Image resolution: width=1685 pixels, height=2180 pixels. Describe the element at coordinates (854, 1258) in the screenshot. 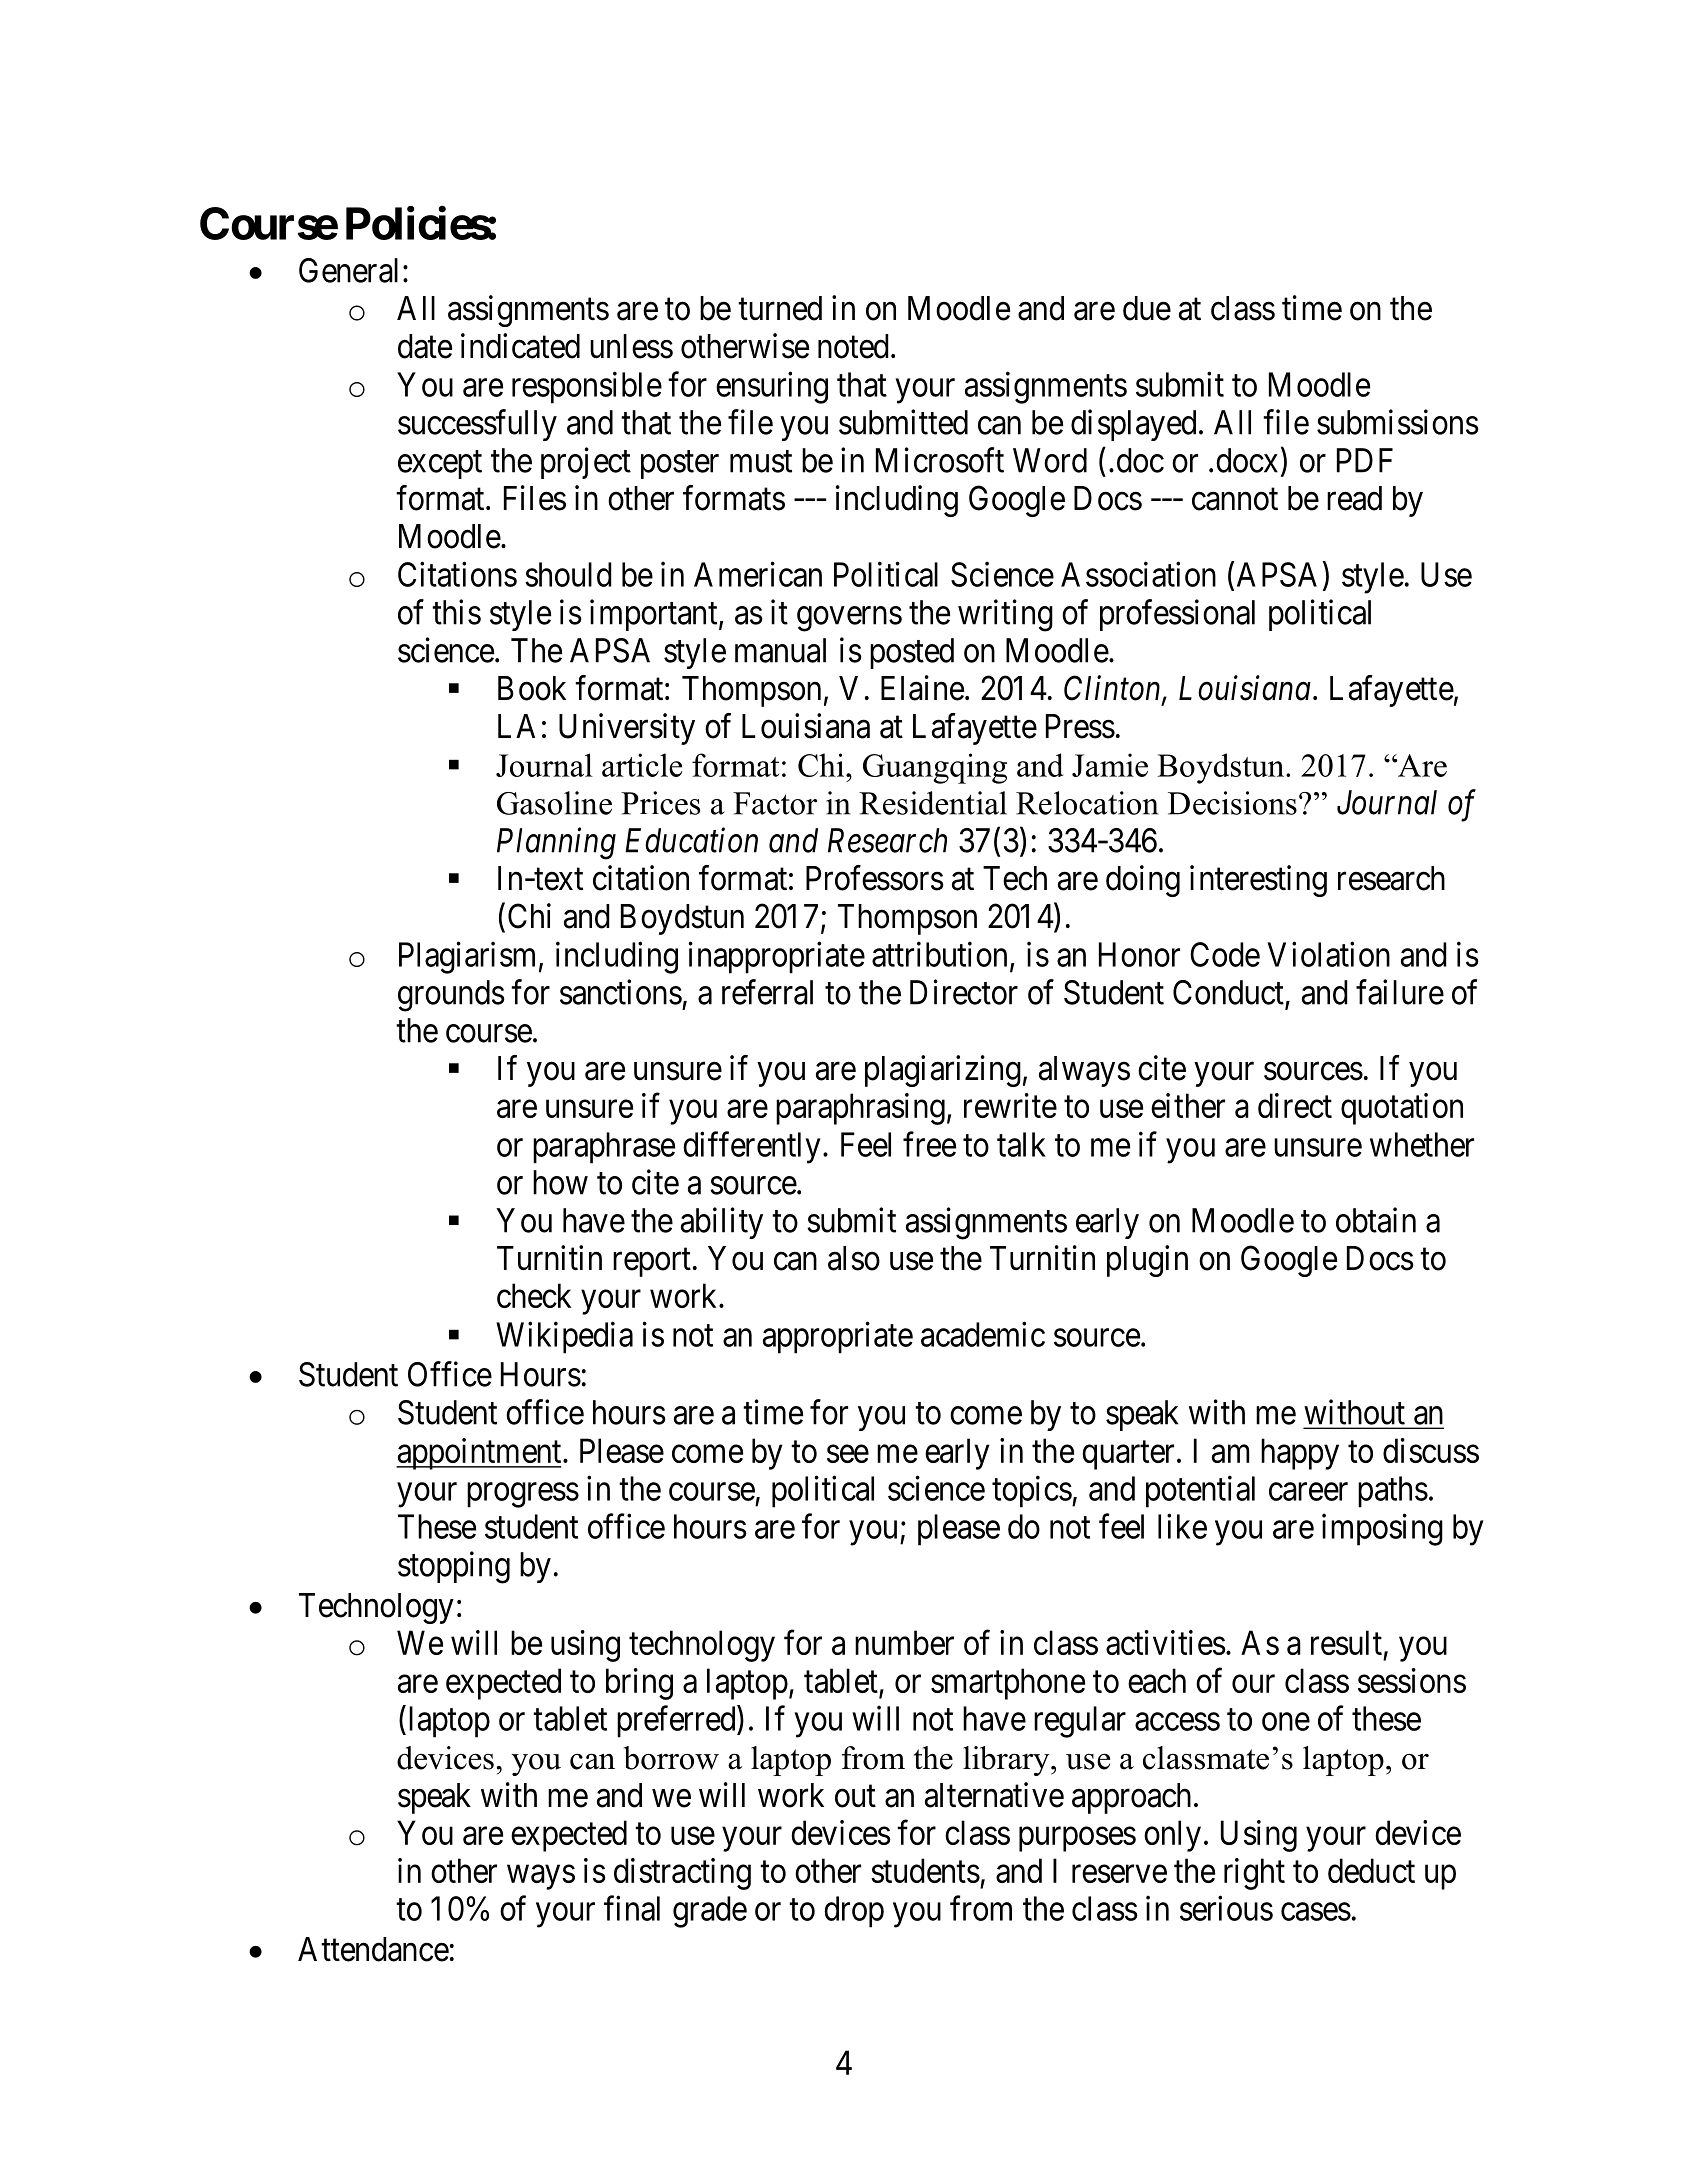

I see `also` at that location.
